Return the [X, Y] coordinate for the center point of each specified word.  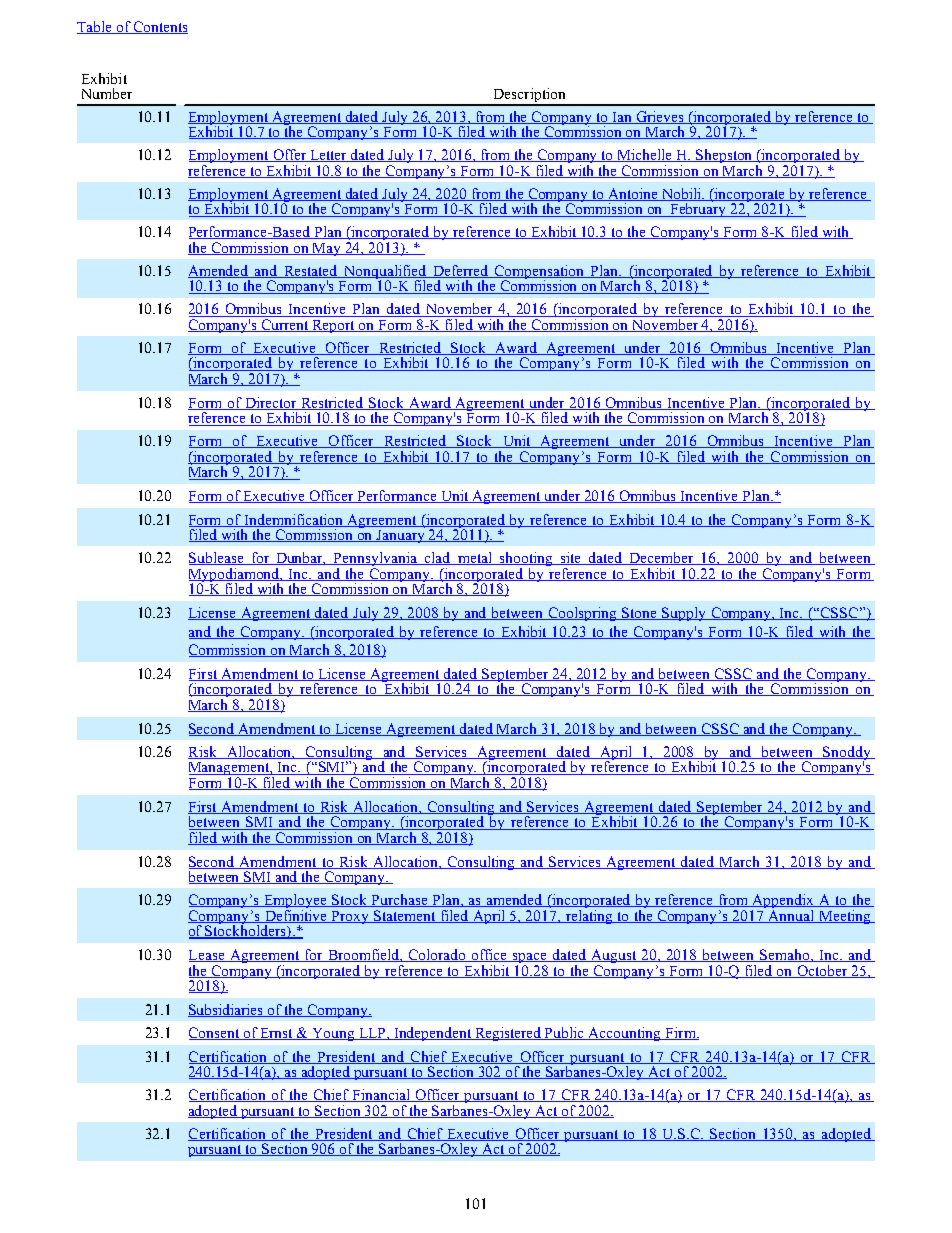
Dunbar [300, 558]
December [662, 558]
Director [271, 403]
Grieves [660, 117]
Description [529, 96]
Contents [160, 27]
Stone [640, 613]
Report [334, 326]
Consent [215, 1033]
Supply [685, 614]
